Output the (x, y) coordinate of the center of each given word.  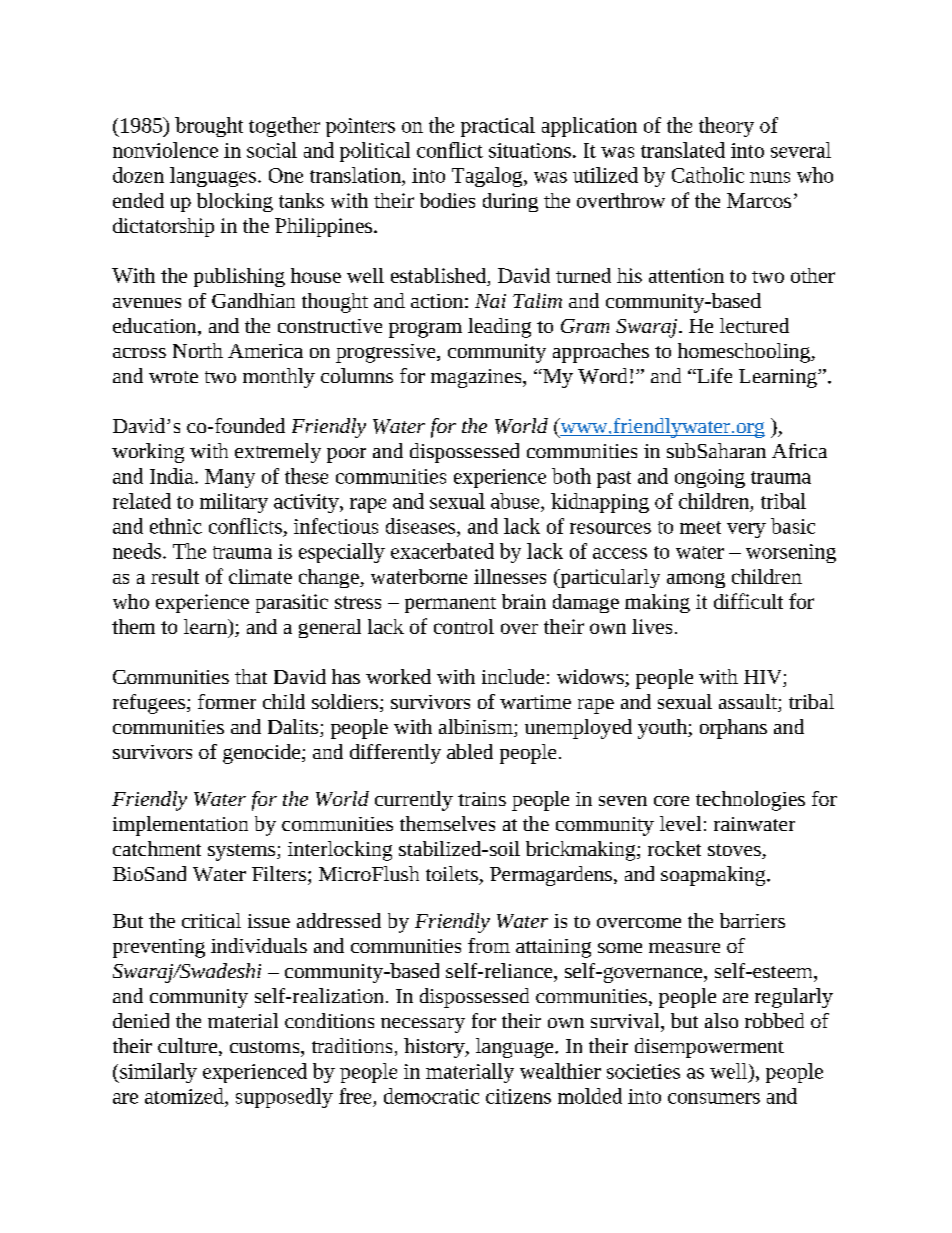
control (464, 626)
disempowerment (709, 1048)
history (435, 1048)
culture (189, 1047)
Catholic (708, 175)
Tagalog (488, 177)
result (175, 576)
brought (209, 127)
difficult (748, 601)
